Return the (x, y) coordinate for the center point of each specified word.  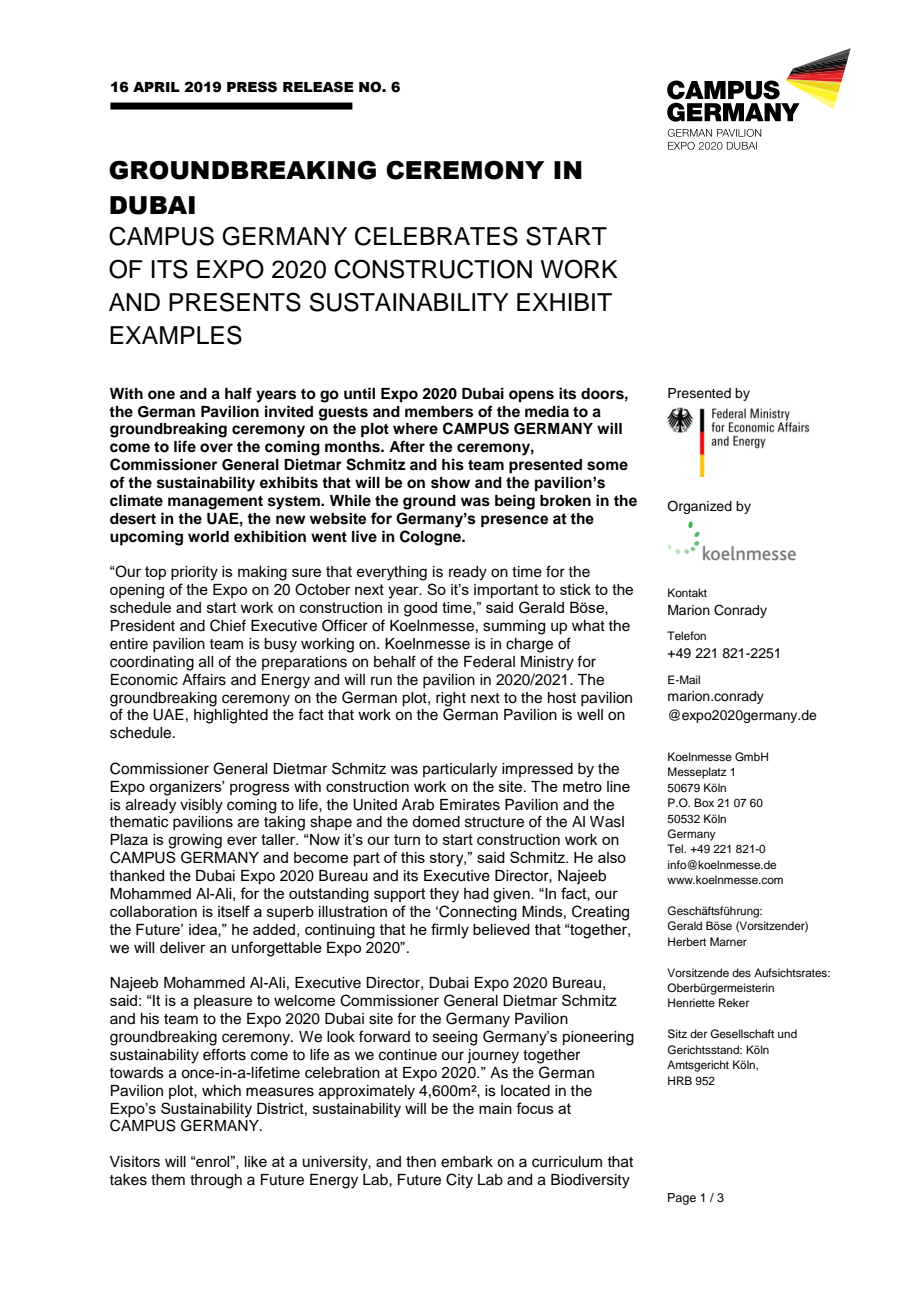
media (547, 411)
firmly (450, 931)
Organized (699, 507)
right (451, 699)
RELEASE (318, 87)
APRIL (156, 87)
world (208, 536)
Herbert (687, 941)
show (450, 483)
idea (204, 930)
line (618, 786)
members (439, 412)
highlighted (231, 716)
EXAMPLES (176, 335)
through (216, 1181)
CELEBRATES (436, 236)
